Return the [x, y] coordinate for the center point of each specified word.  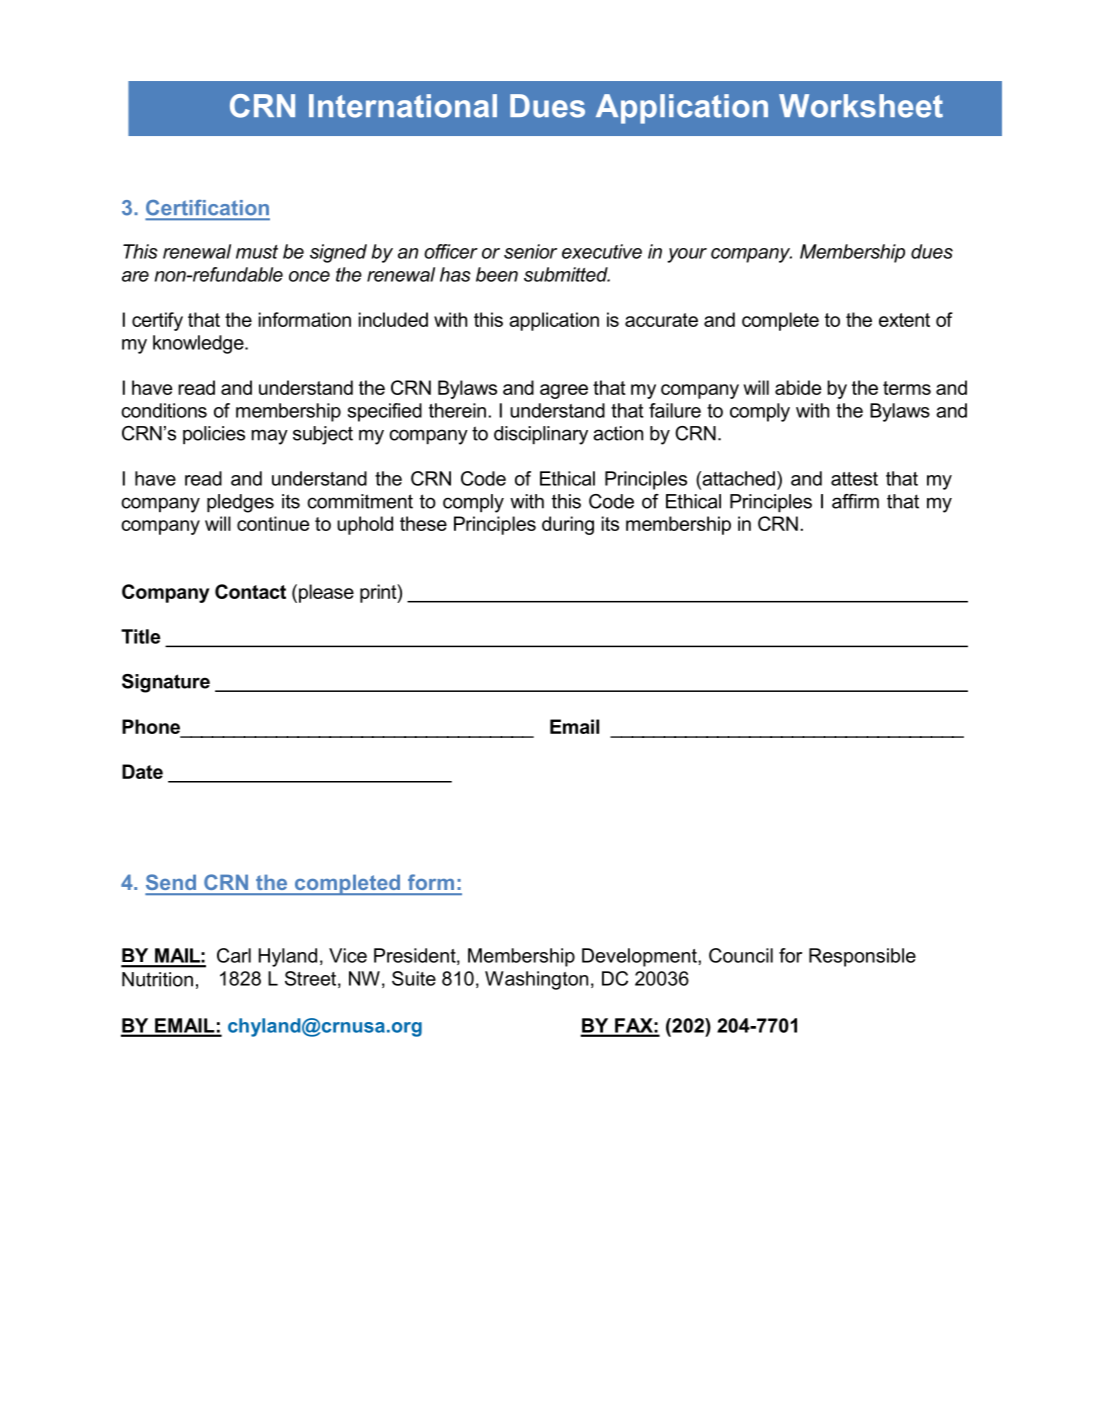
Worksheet [861, 106]
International [403, 106]
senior [530, 251]
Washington [536, 980]
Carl [234, 955]
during [568, 525]
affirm [855, 501]
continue [273, 523]
